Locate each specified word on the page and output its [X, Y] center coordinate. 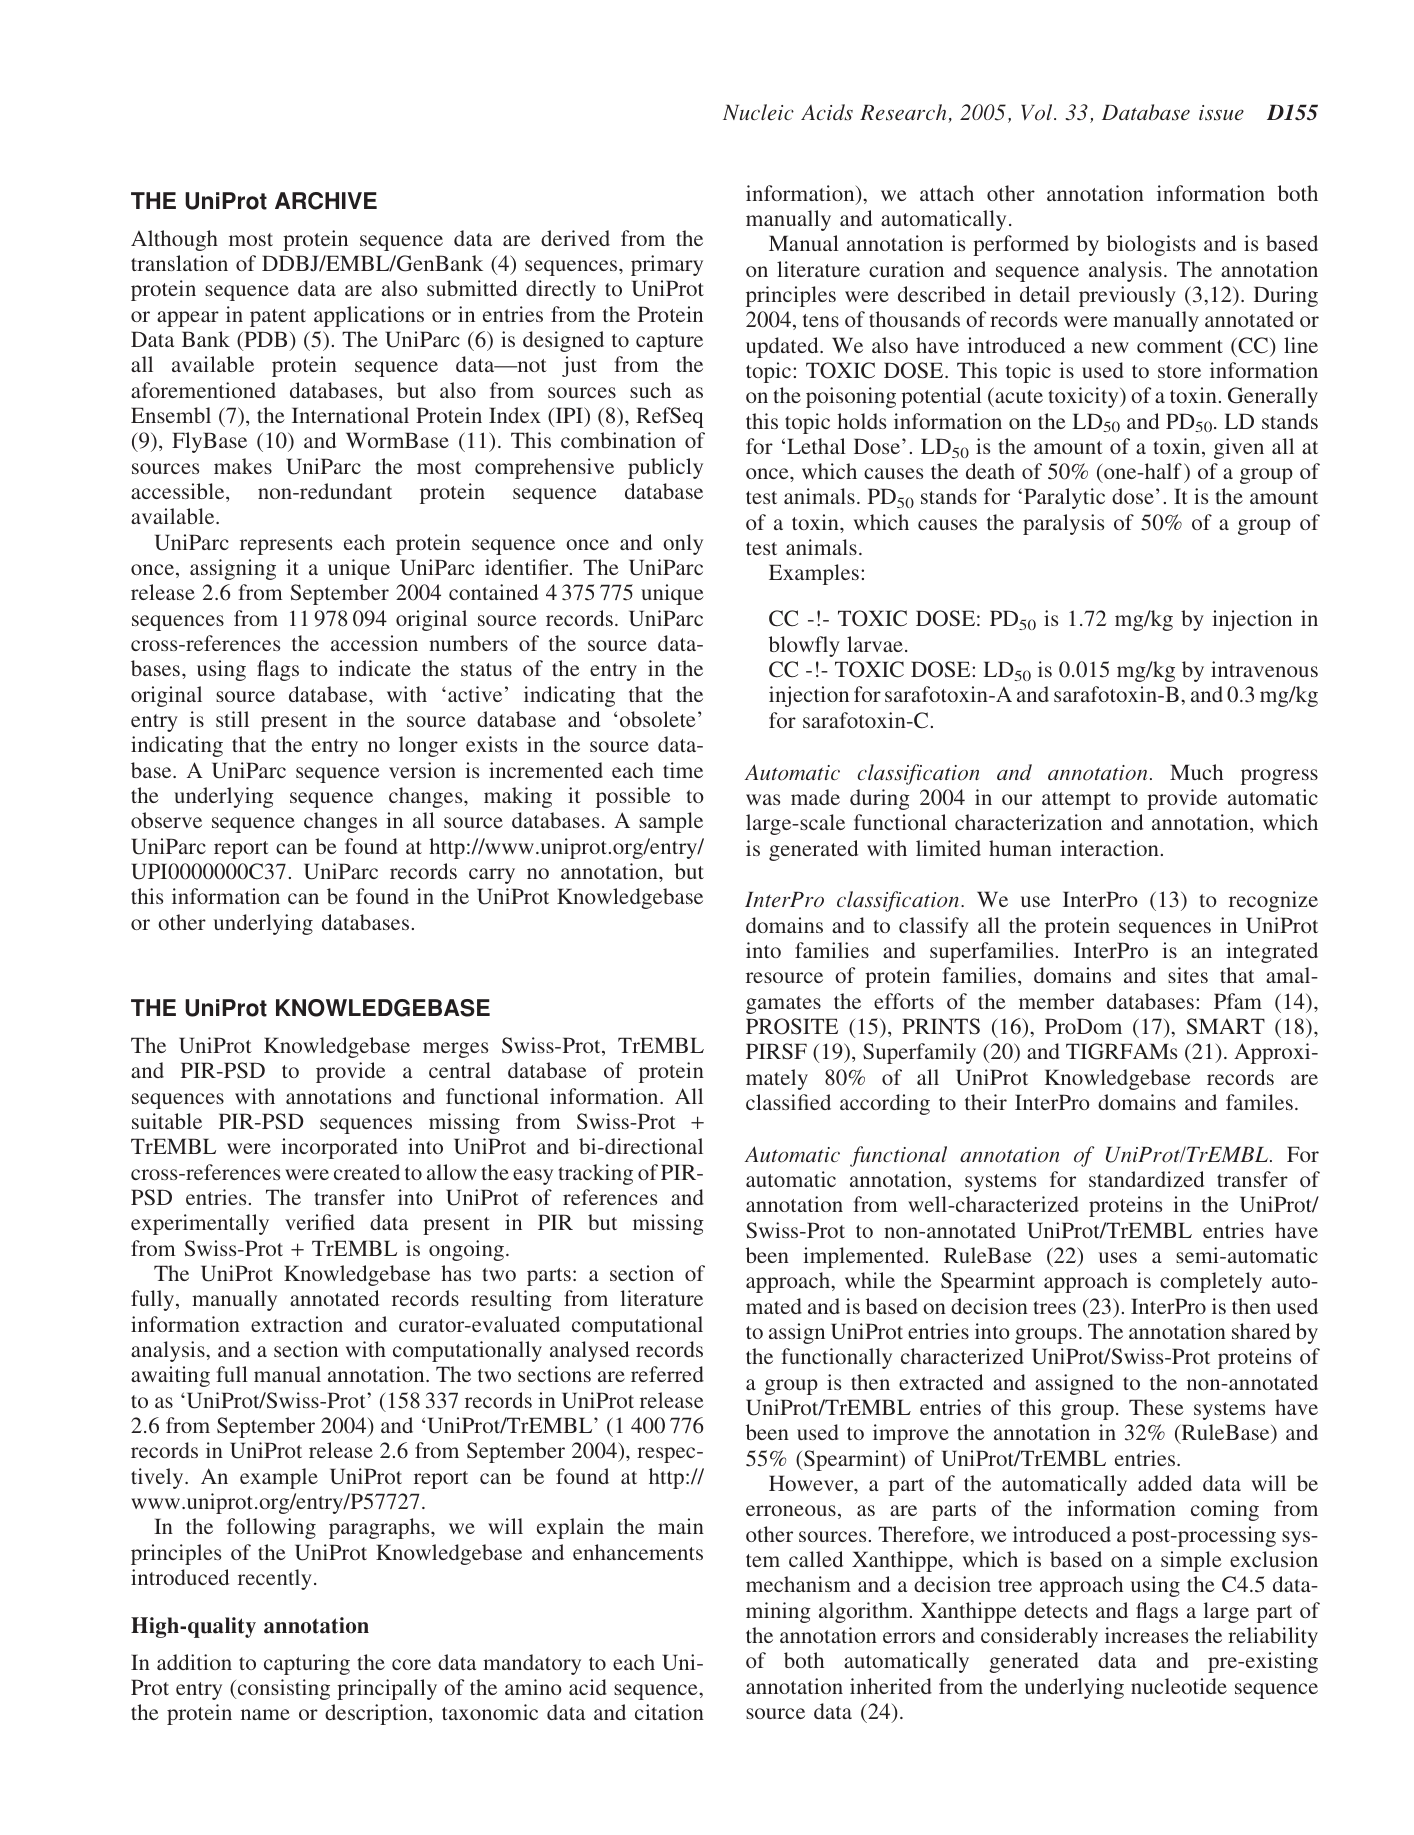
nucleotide [1179, 1686]
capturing [307, 1664]
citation [669, 1712]
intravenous [1264, 669]
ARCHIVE [326, 201]
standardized [1146, 1179]
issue [1221, 113]
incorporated [339, 1148]
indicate [374, 668]
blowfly [804, 646]
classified [788, 1102]
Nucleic [758, 112]
